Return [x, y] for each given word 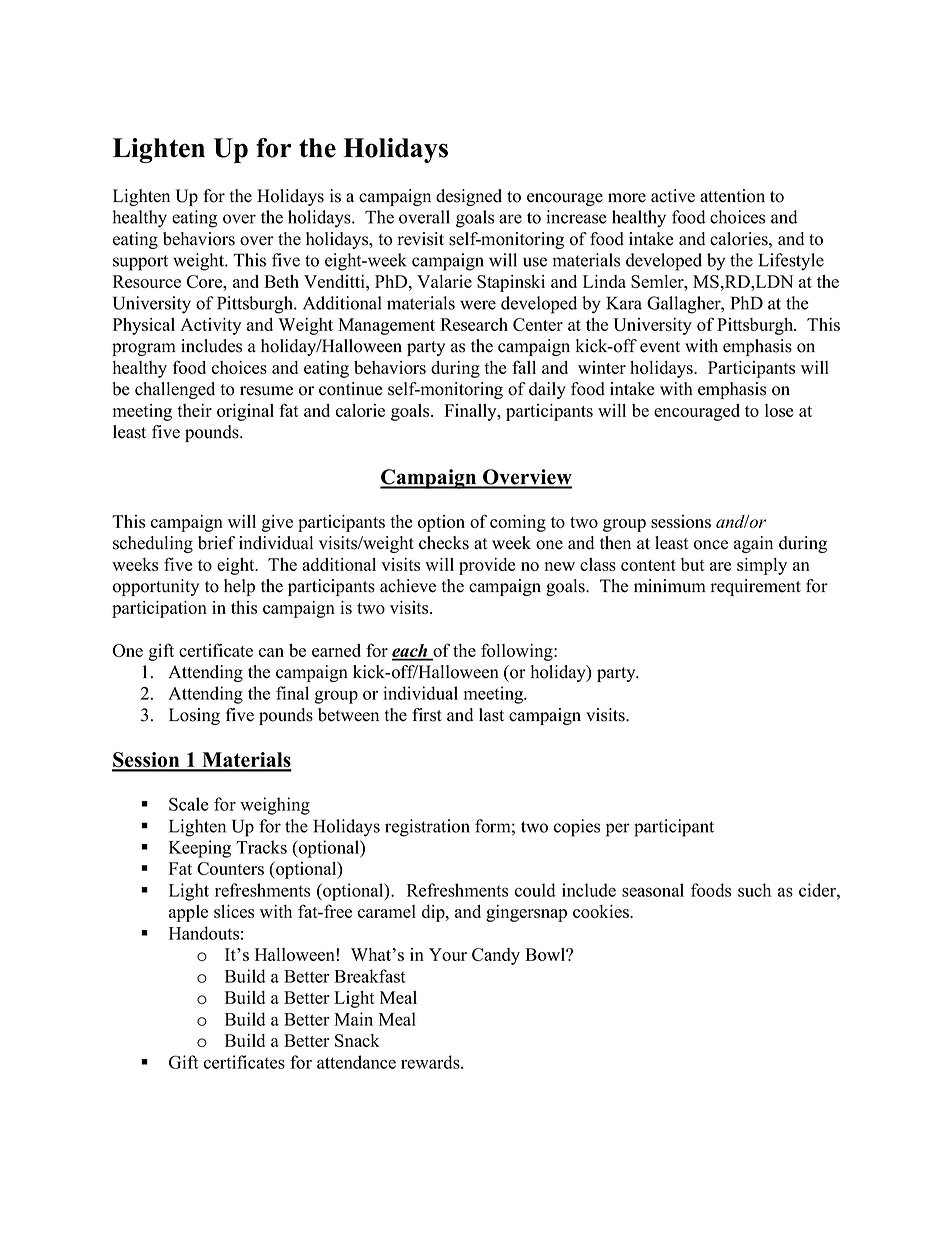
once [711, 545]
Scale [189, 804]
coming [518, 523]
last [491, 715]
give [277, 523]
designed [469, 197]
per [618, 830]
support [140, 263]
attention [732, 196]
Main [353, 1019]
